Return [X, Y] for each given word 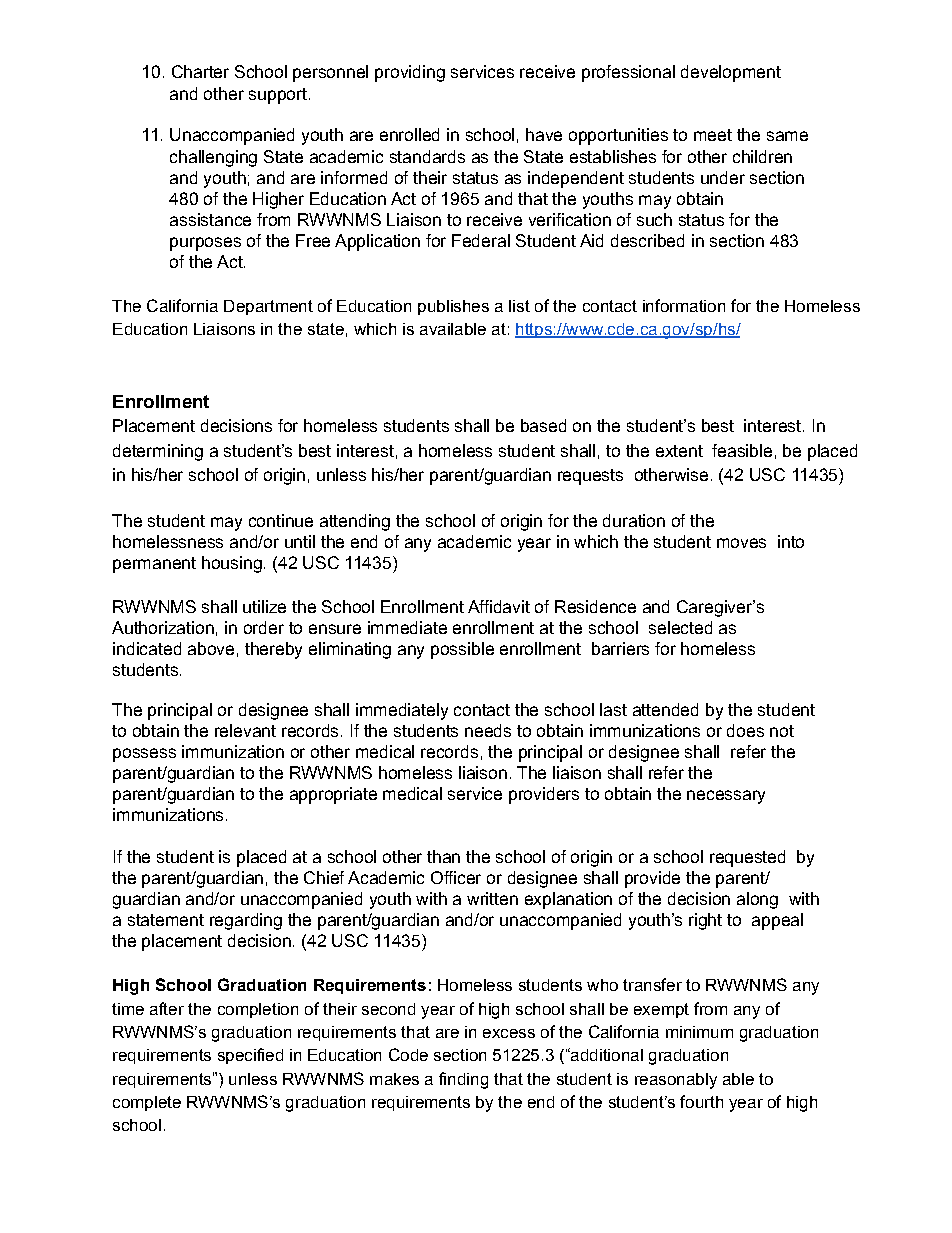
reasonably [676, 1081]
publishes [453, 307]
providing [410, 73]
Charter [200, 71]
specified [250, 1056]
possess [144, 755]
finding [463, 1080]
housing [232, 564]
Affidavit [499, 606]
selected [680, 627]
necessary [726, 797]
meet [713, 135]
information [684, 305]
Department [268, 307]
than [443, 856]
